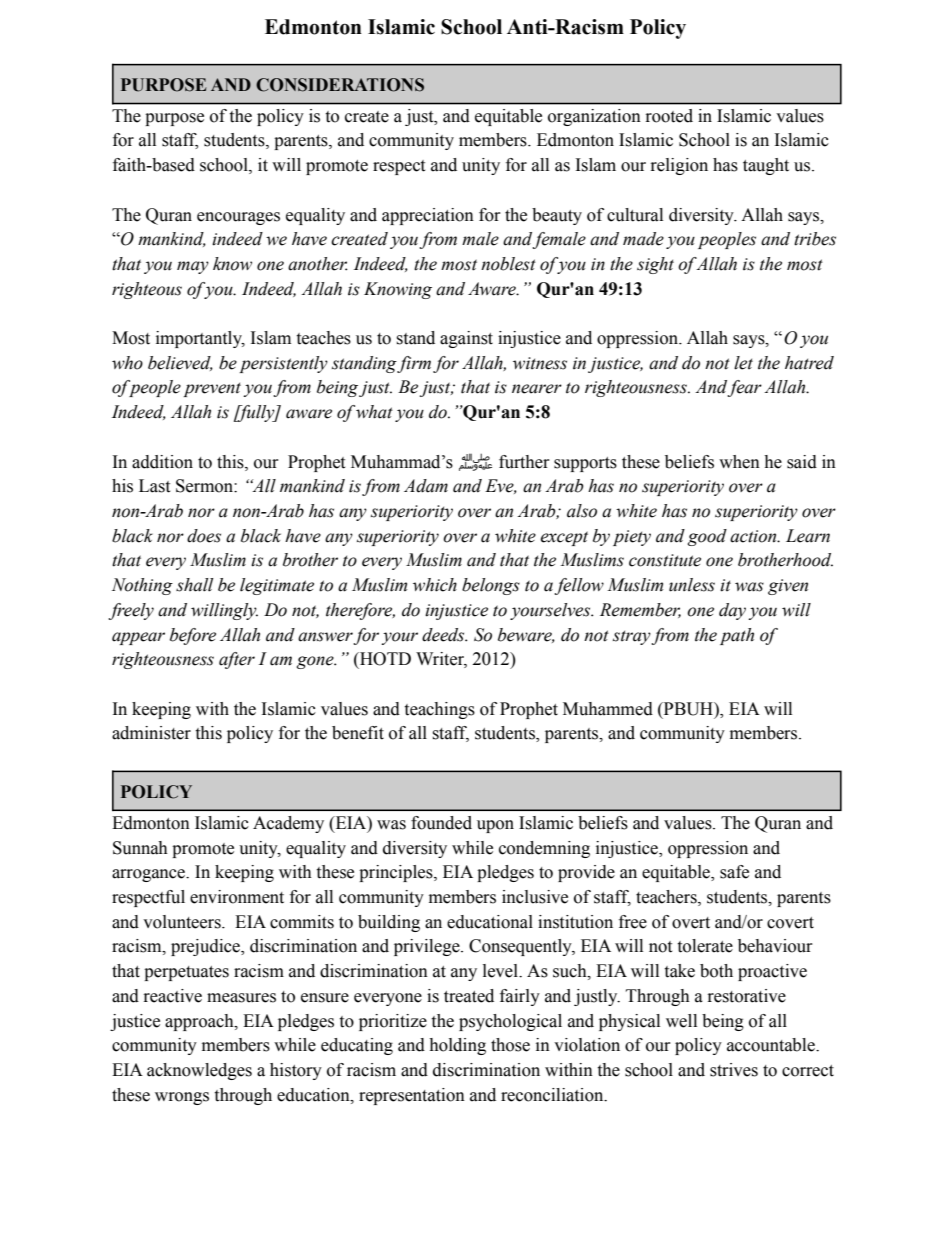  What do you see at coordinates (457, 1046) in the document?
I see `holding` at bounding box center [457, 1046].
